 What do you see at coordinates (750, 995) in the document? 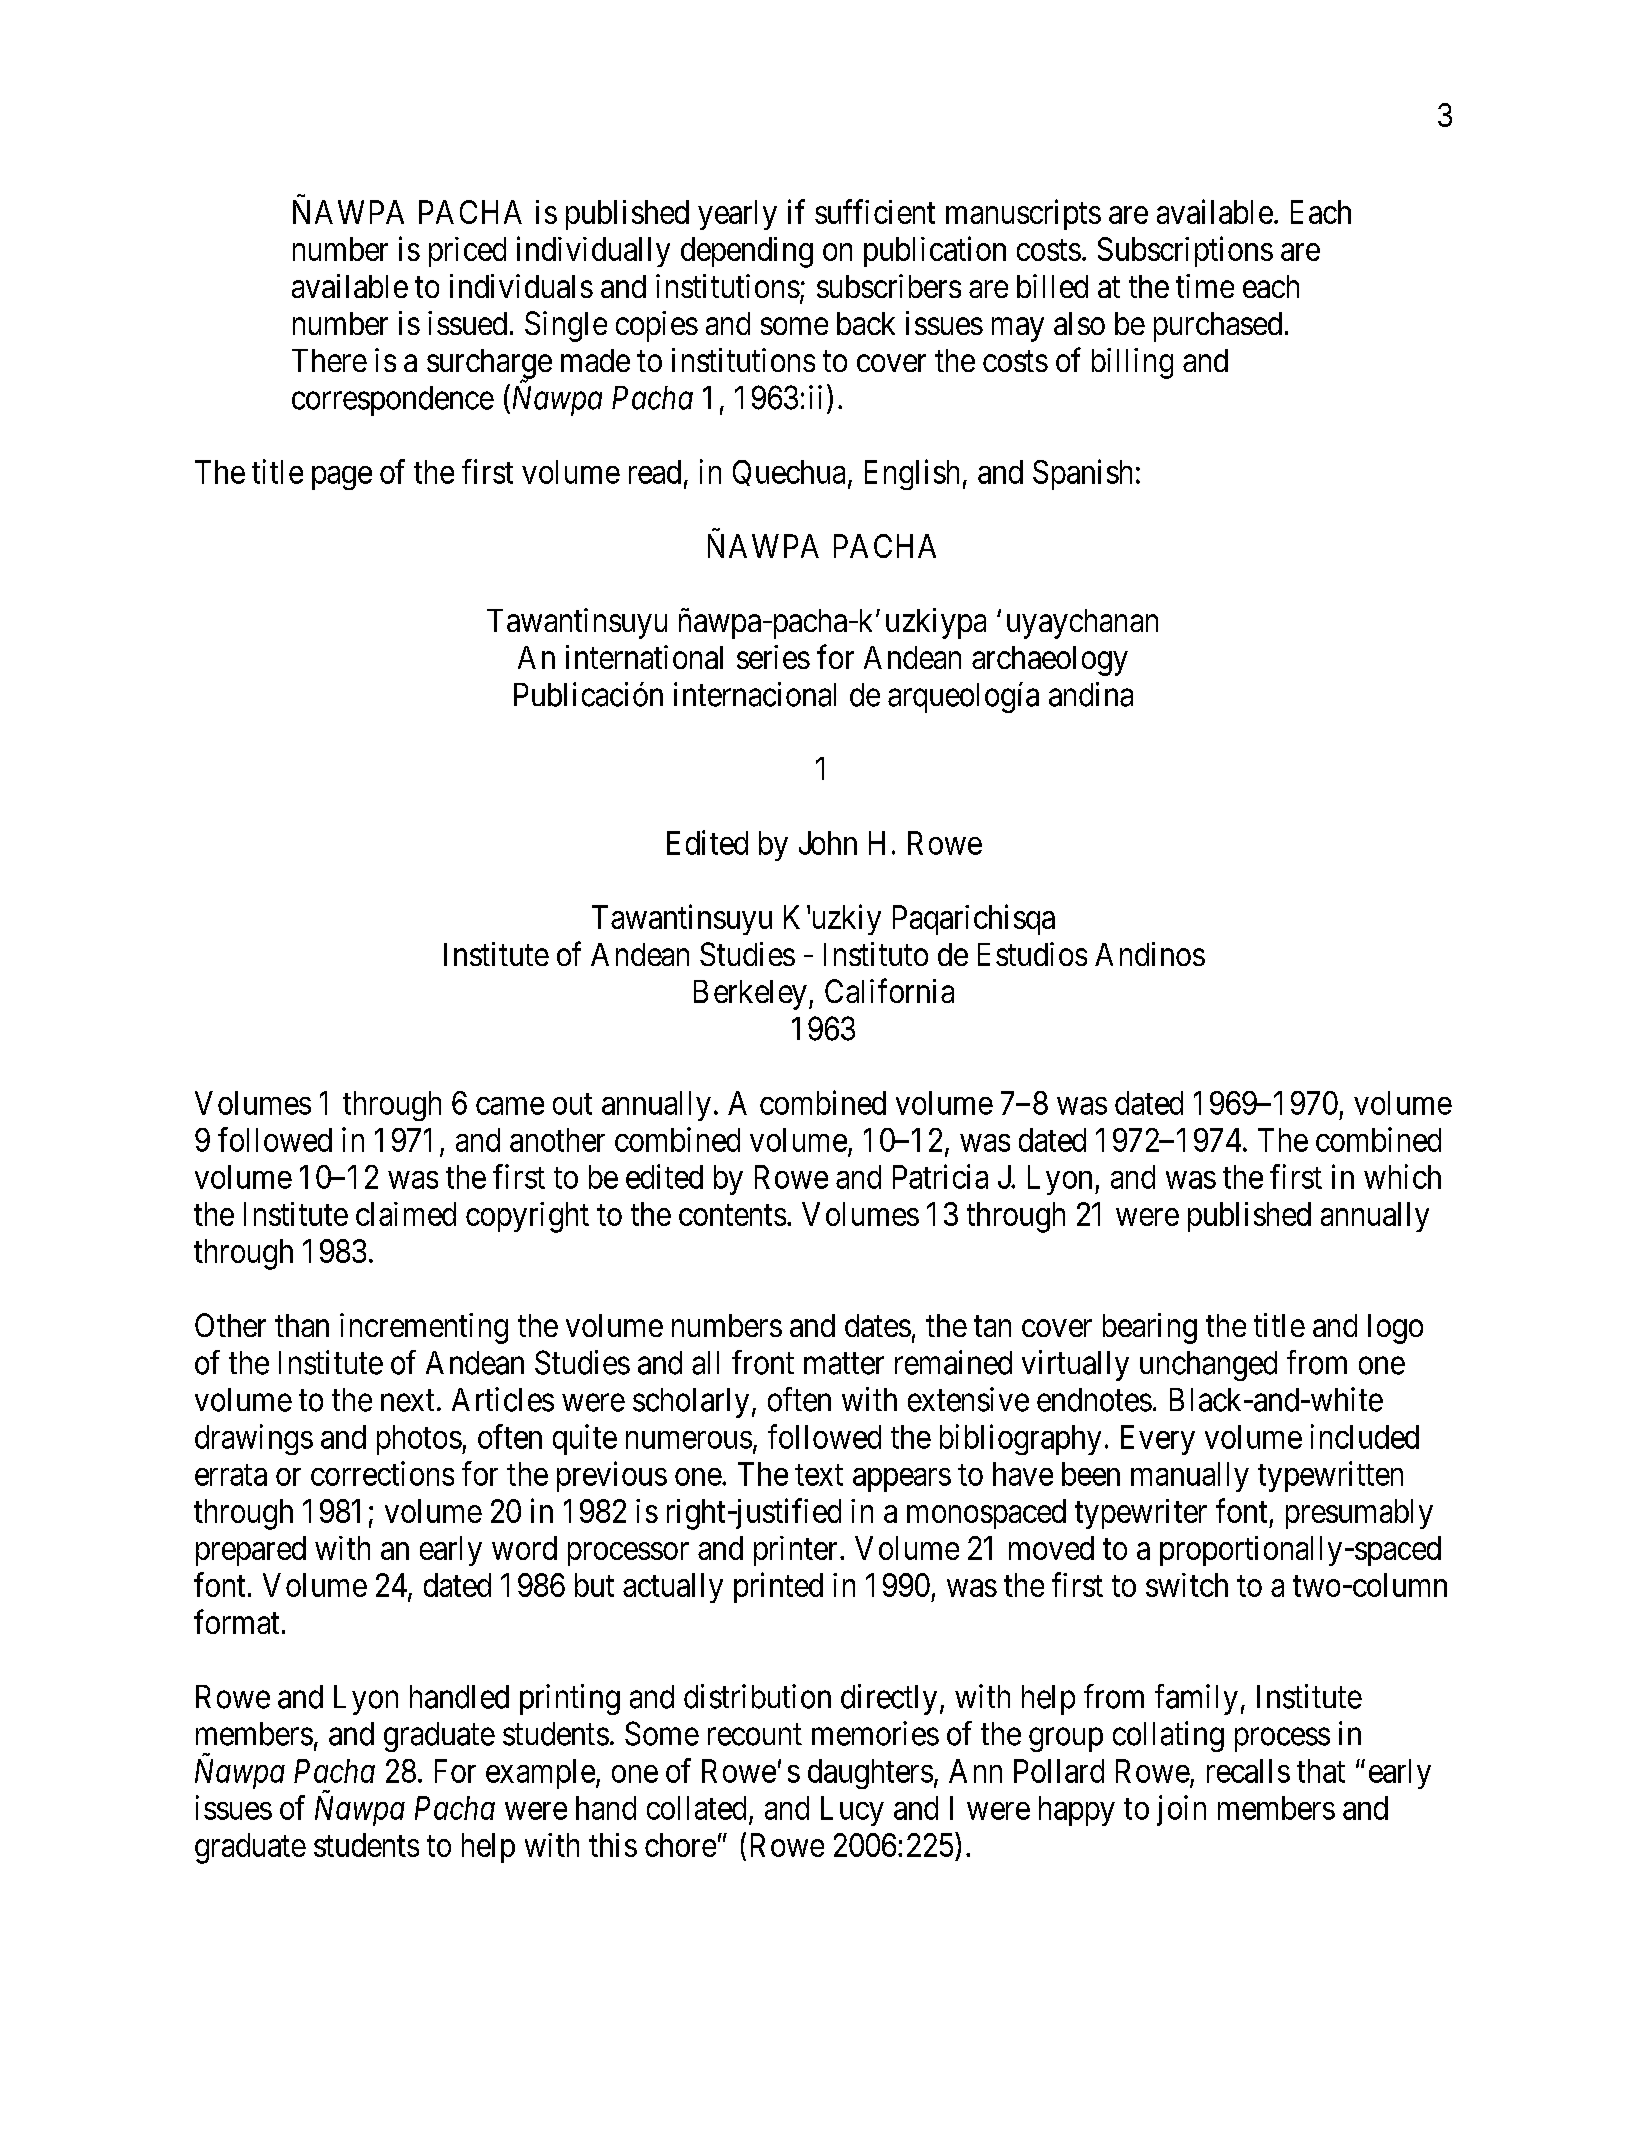
I see `Berkeley` at bounding box center [750, 995].
